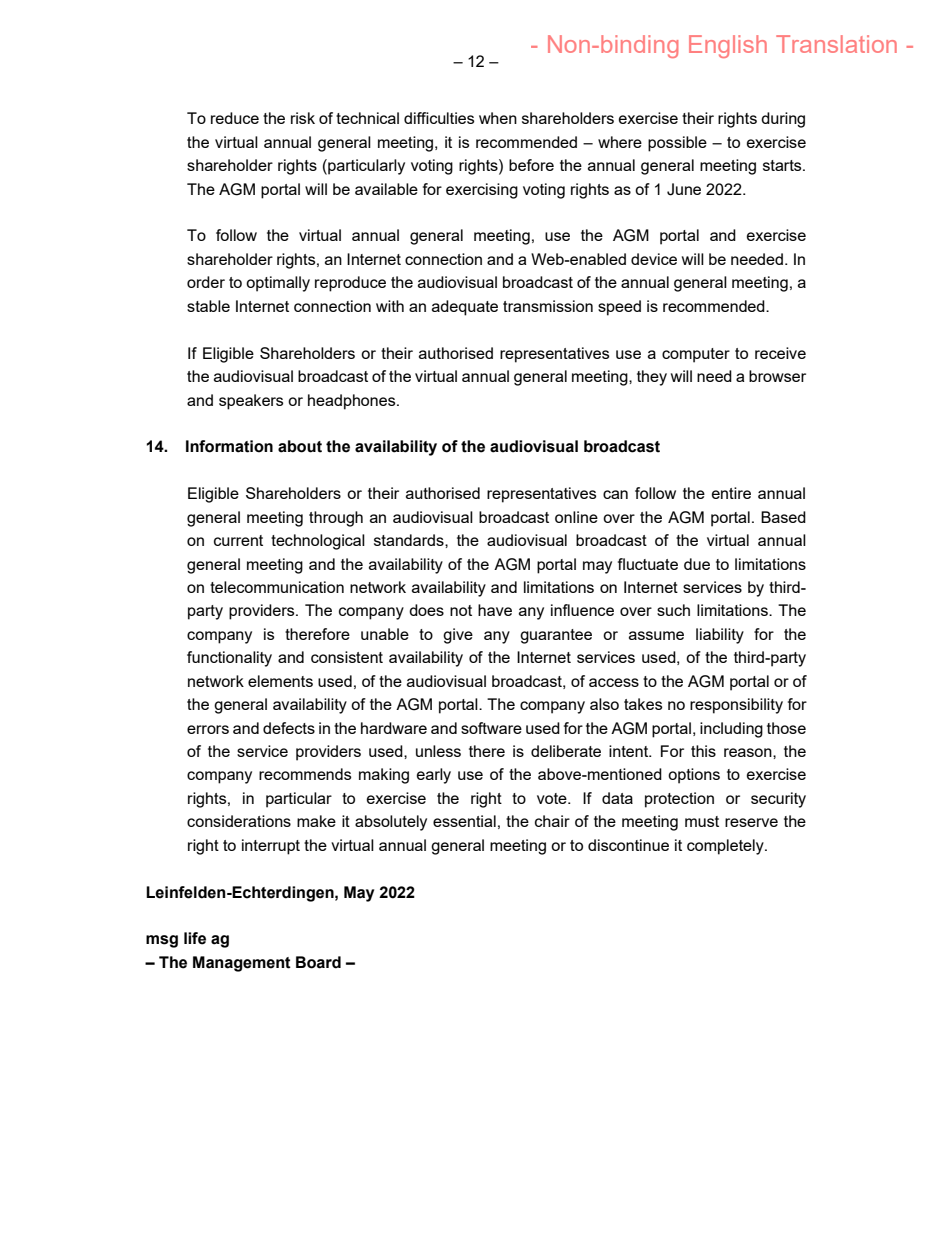 Image resolution: width=952 pixels, height=1233 pixels. What do you see at coordinates (278, 284) in the screenshot?
I see `optimally` at bounding box center [278, 284].
